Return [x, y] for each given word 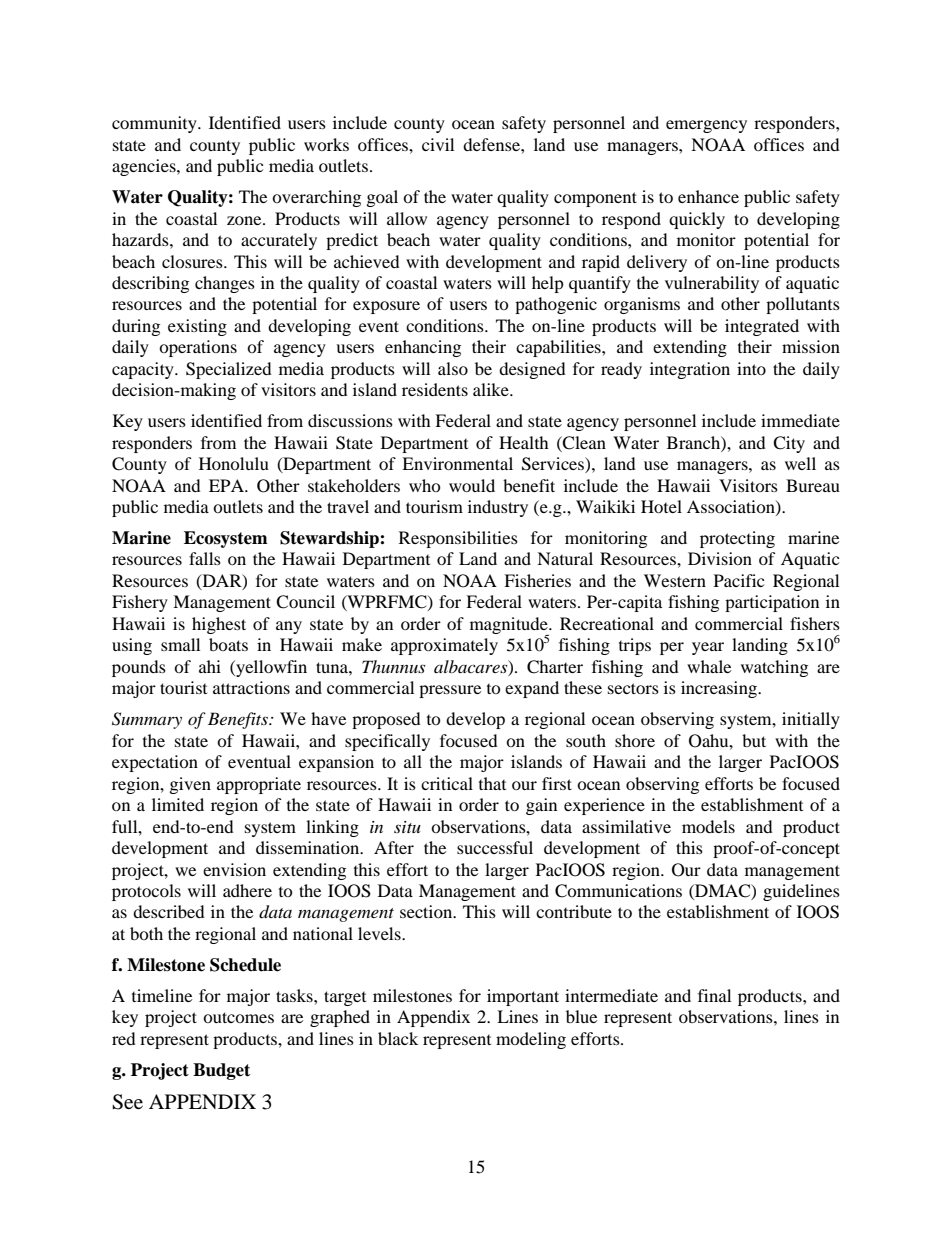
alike [492, 389]
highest [219, 625]
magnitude [510, 626]
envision [234, 869]
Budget [221, 1071]
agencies [145, 167]
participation [772, 603]
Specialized [229, 370]
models [708, 826]
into [751, 368]
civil [438, 144]
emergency [706, 126]
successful [495, 847]
